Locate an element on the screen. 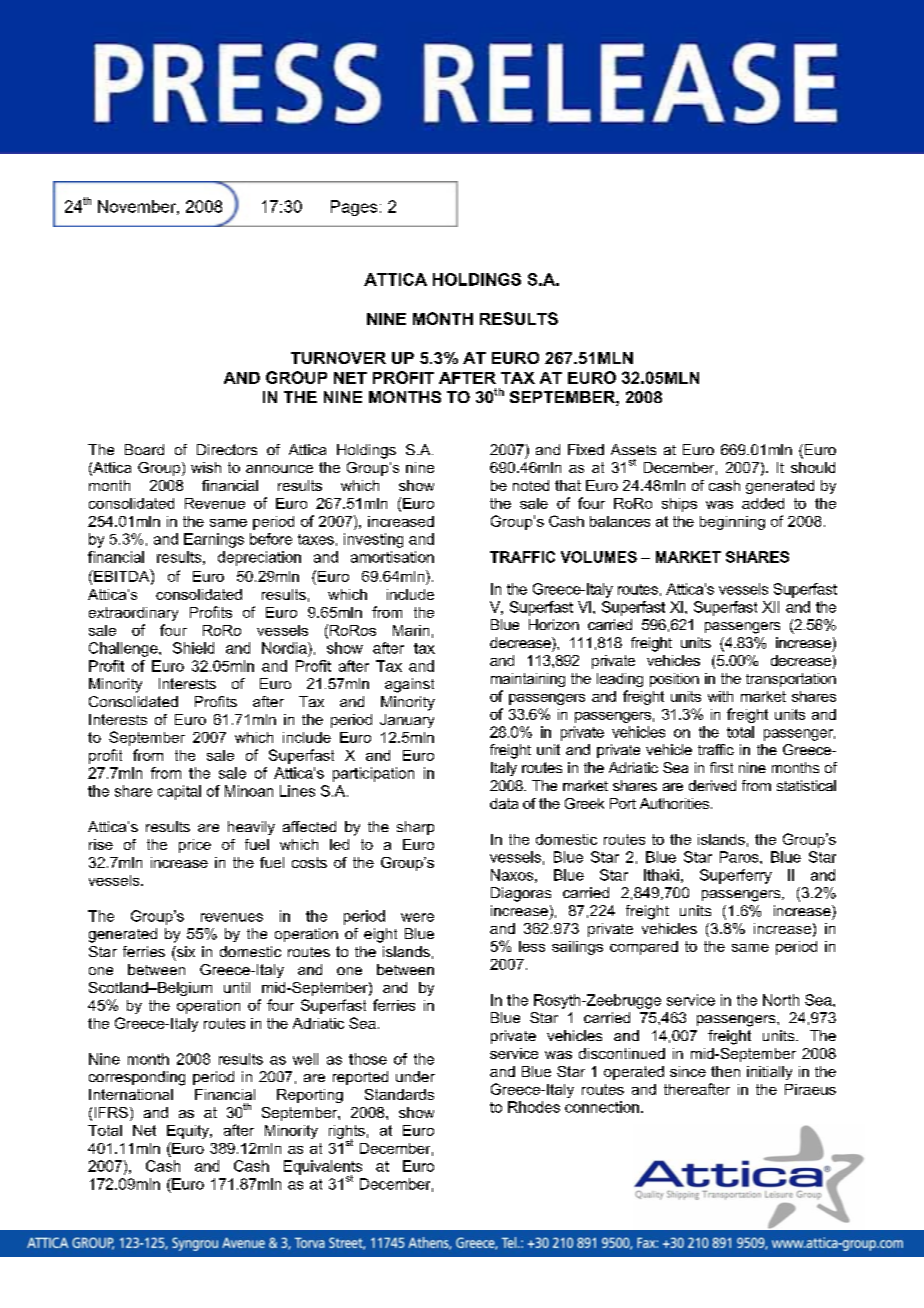  TURNOVER is located at coordinates (338, 358).
